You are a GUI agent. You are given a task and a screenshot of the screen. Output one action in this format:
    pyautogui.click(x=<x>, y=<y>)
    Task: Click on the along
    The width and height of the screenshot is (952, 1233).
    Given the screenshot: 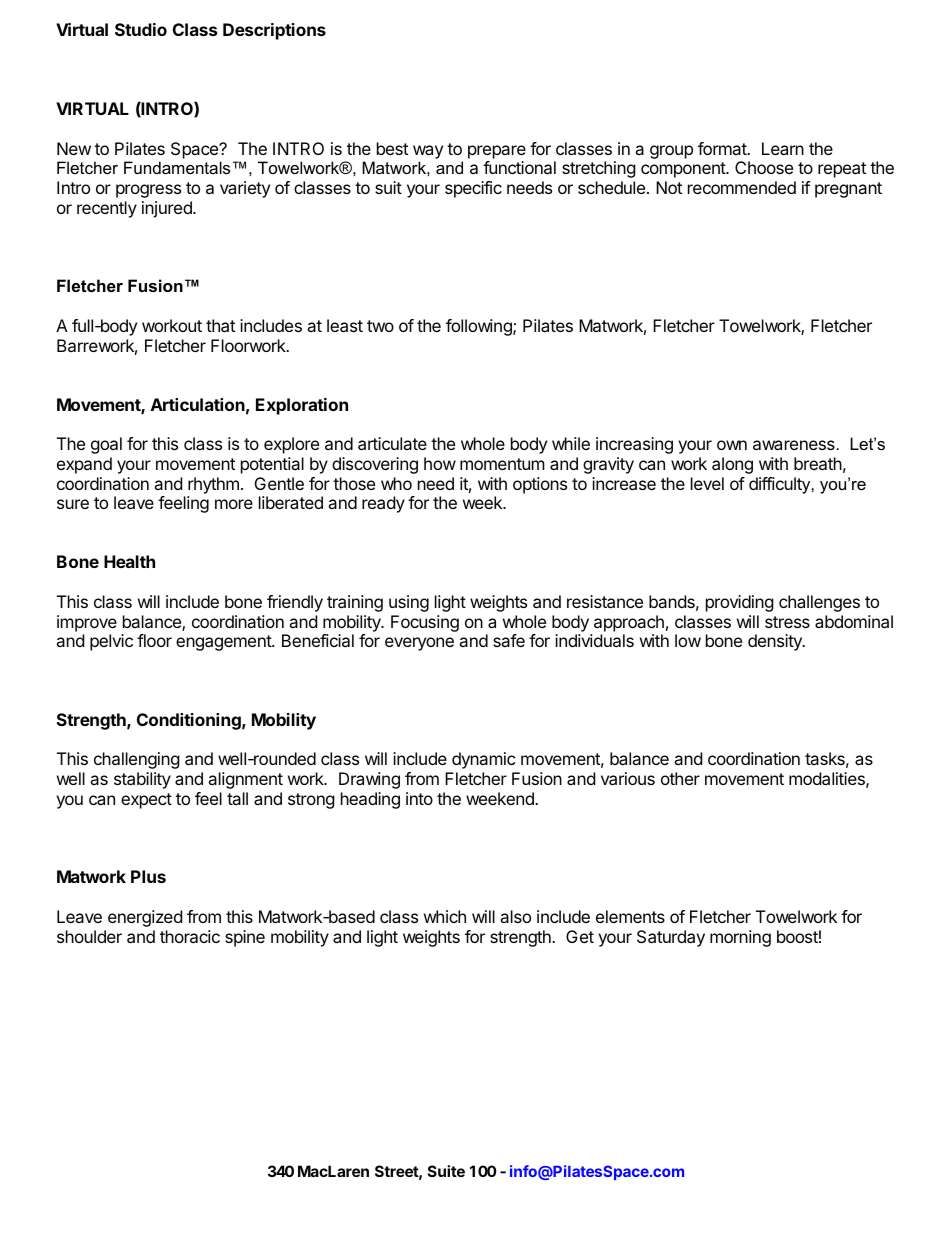 What is the action you would take?
    pyautogui.click(x=732, y=465)
